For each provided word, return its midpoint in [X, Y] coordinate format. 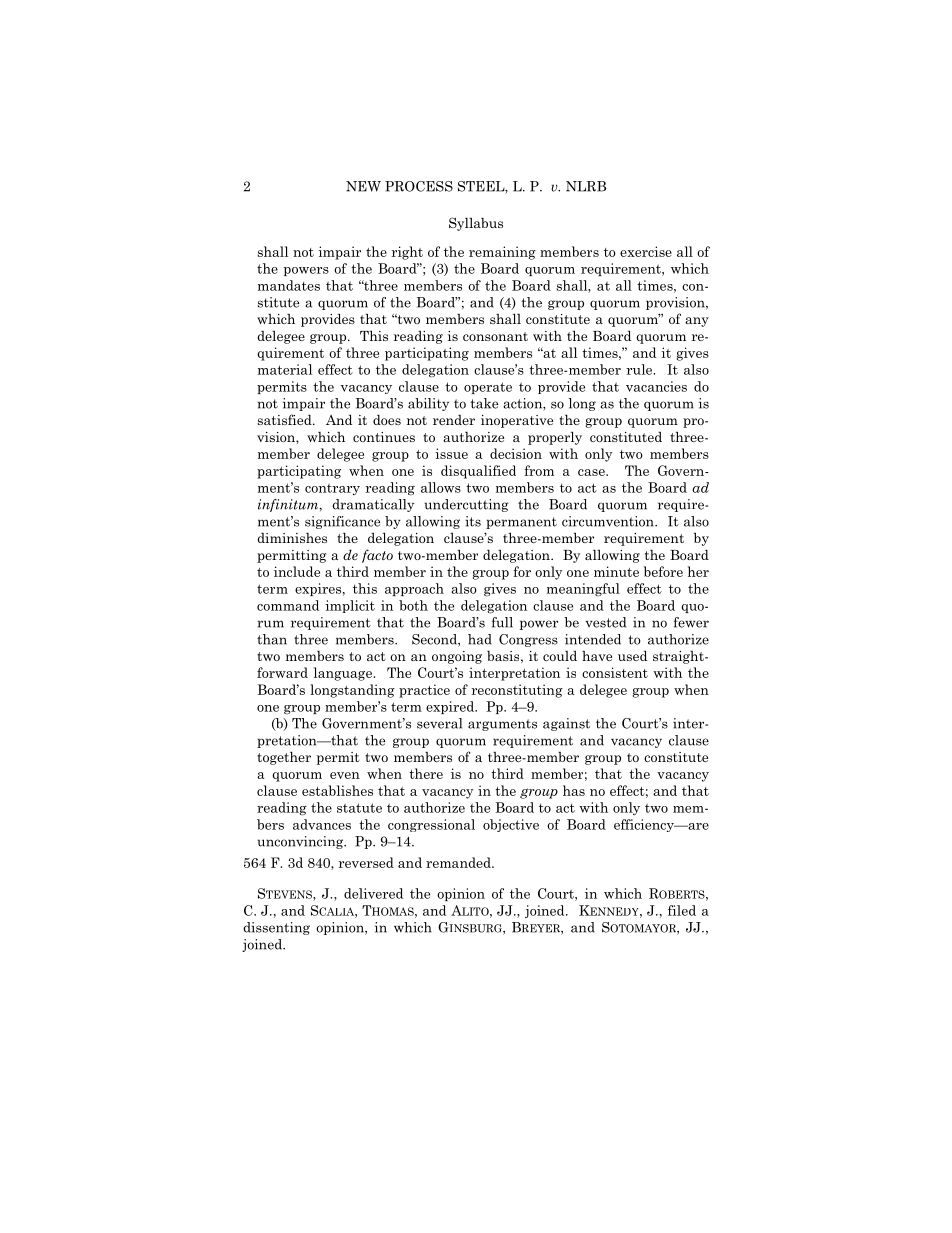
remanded [459, 862]
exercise [646, 251]
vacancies [656, 386]
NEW [363, 186]
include [297, 571]
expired [451, 707]
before [663, 571]
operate [488, 388]
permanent [521, 523]
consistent [615, 672]
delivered [373, 893]
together [284, 758]
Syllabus [476, 224]
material [285, 369]
